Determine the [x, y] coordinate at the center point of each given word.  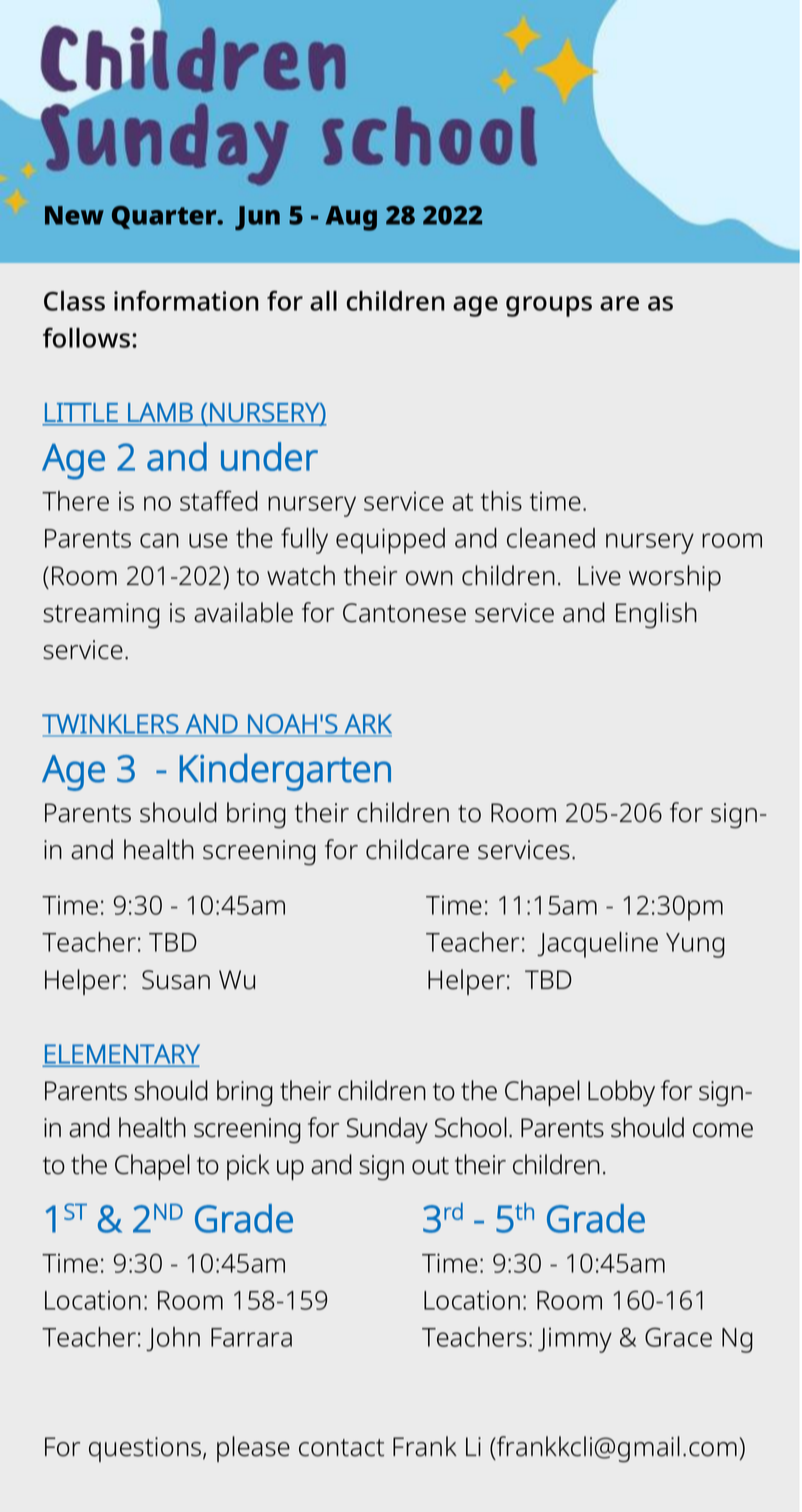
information [186, 300]
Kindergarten [285, 772]
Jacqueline [597, 945]
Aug [351, 218]
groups [549, 306]
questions [146, 1449]
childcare [417, 849]
